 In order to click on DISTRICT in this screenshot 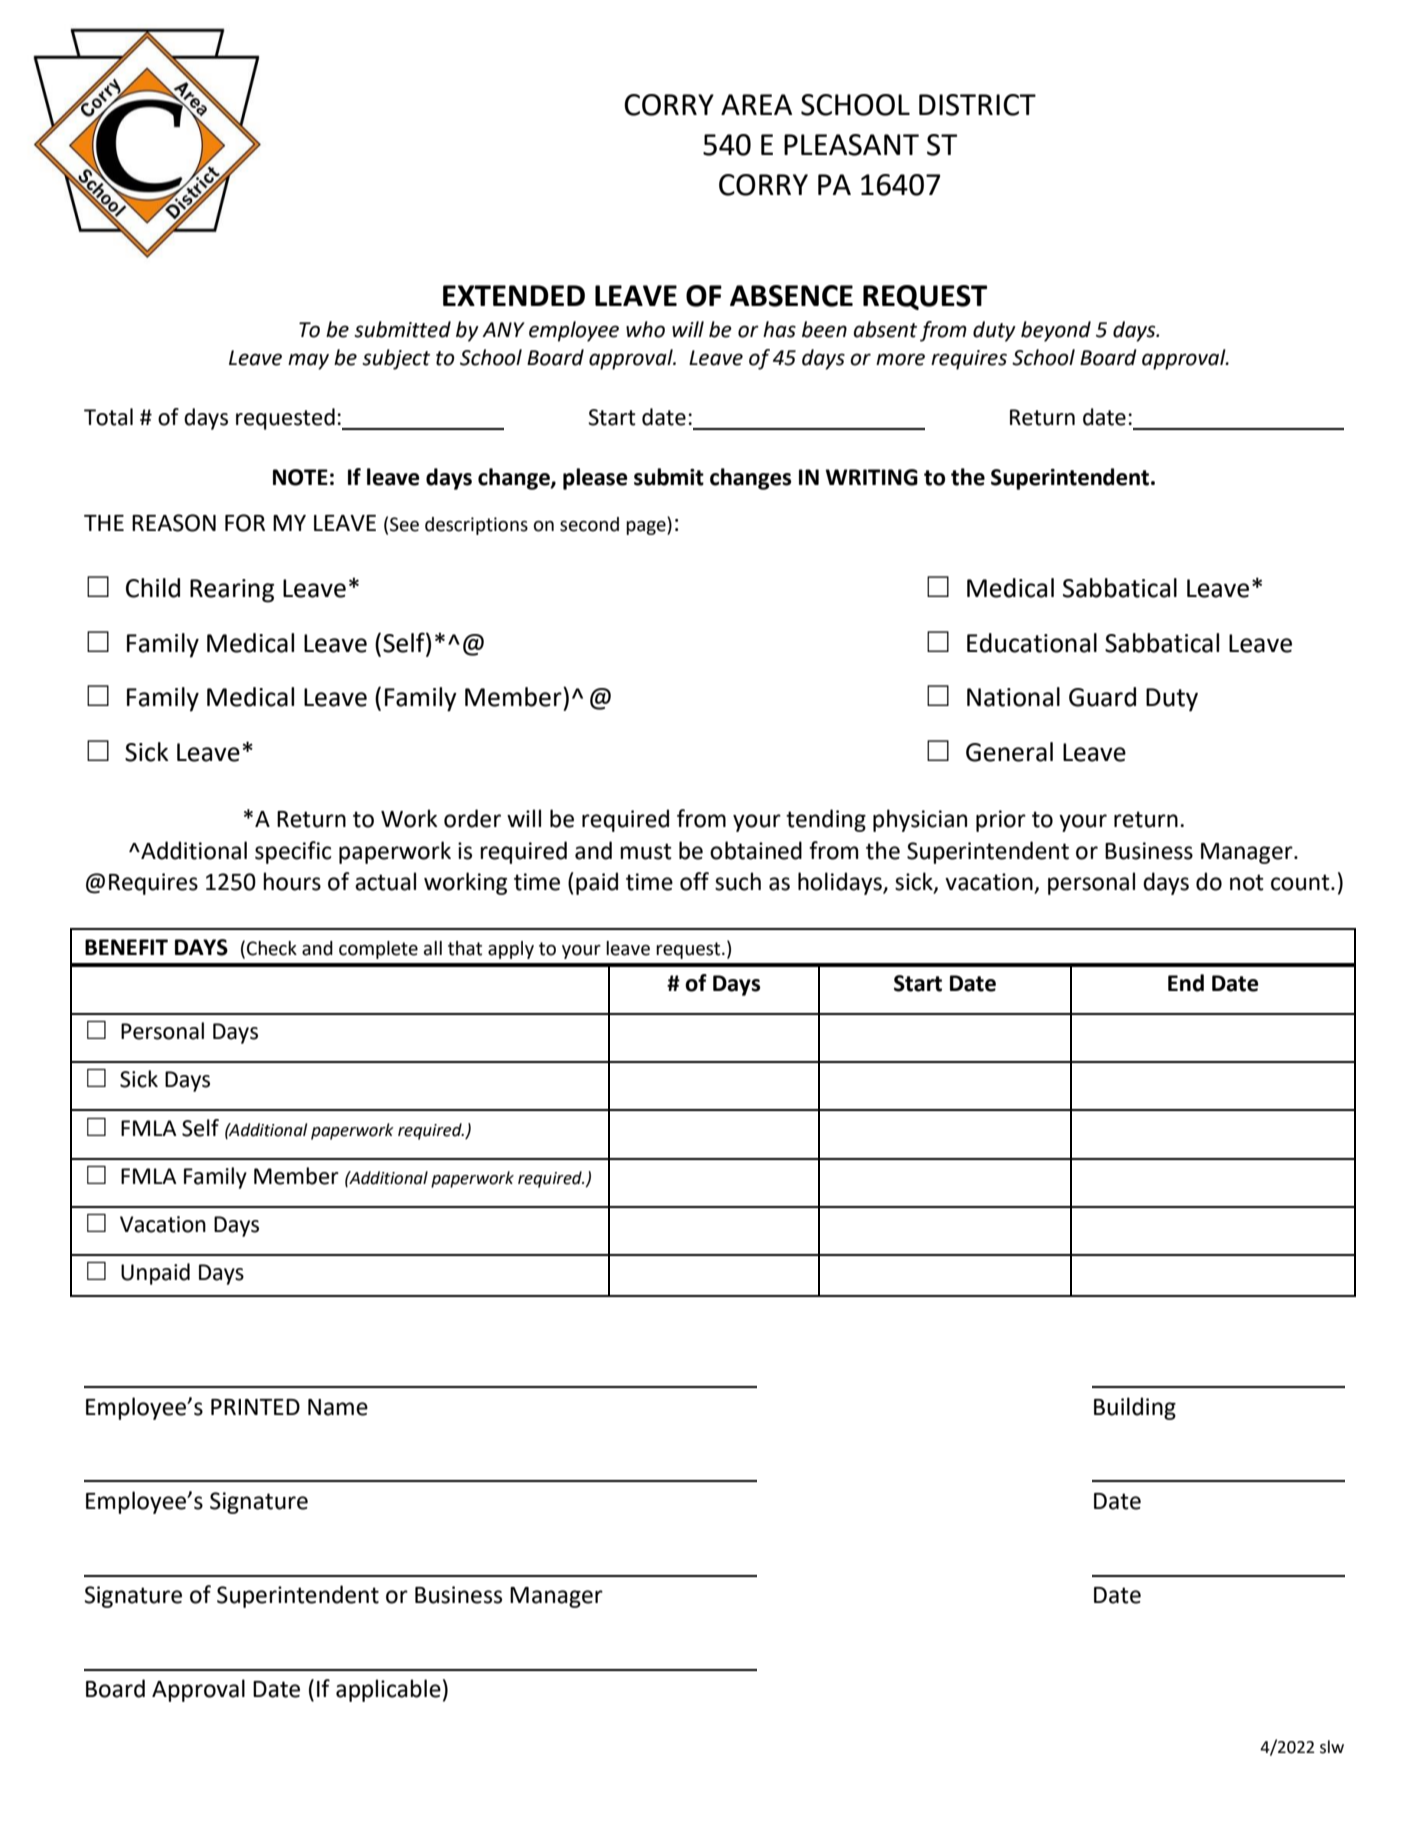, I will do `click(977, 105)`.
